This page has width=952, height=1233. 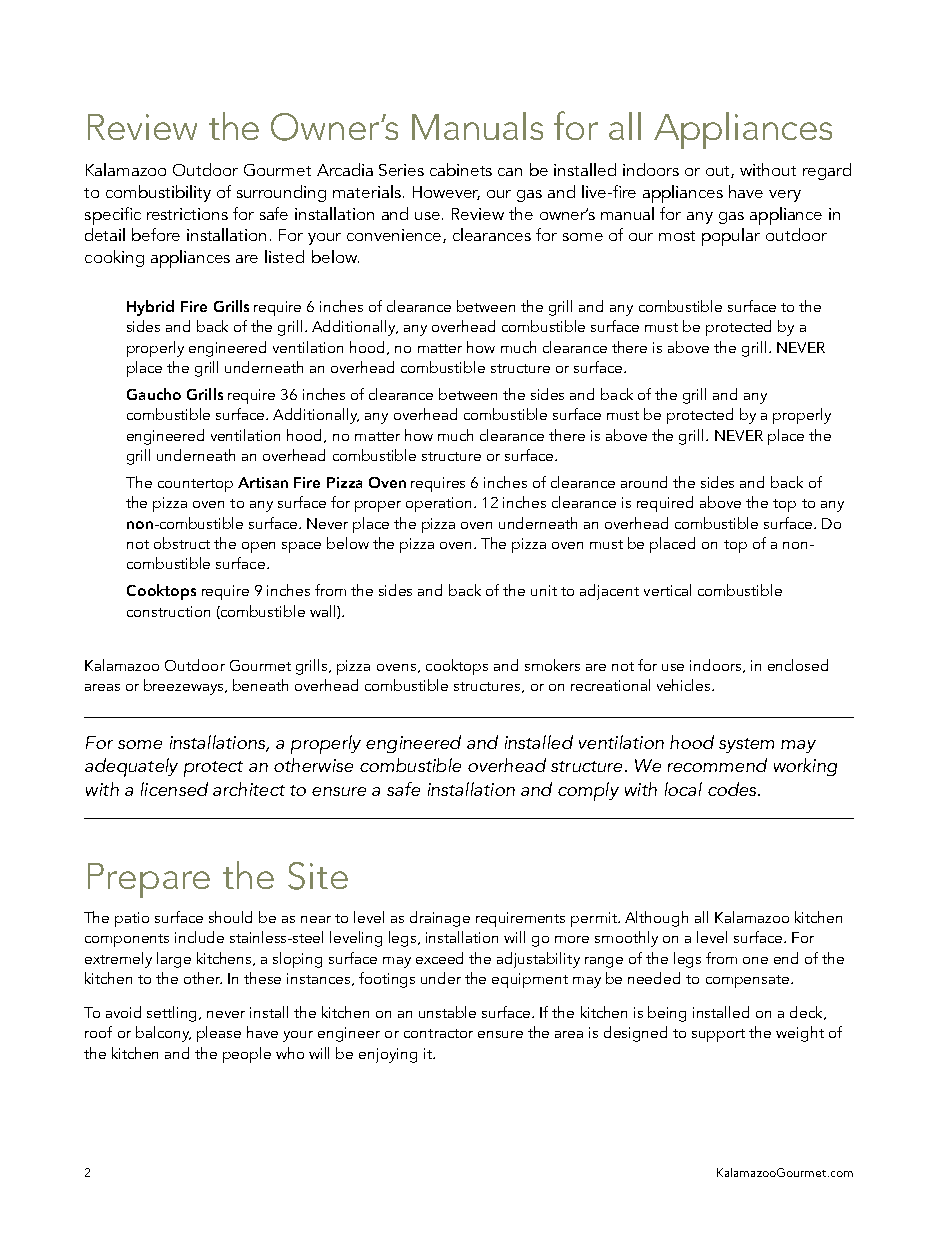 I want to click on codes, so click(x=733, y=789).
